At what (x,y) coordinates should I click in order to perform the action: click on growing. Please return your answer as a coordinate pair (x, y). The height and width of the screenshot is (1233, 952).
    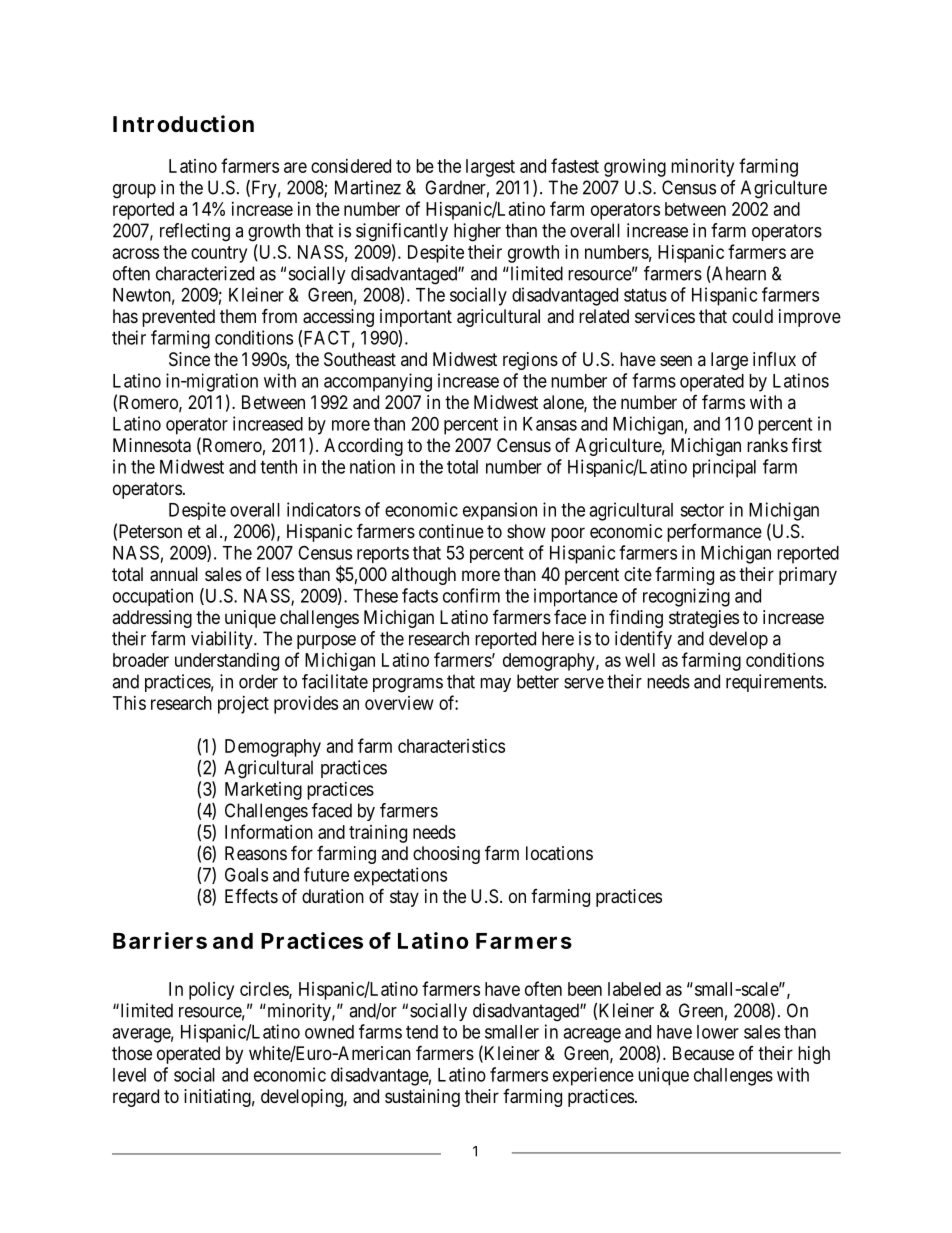
    Looking at the image, I should click on (635, 168).
